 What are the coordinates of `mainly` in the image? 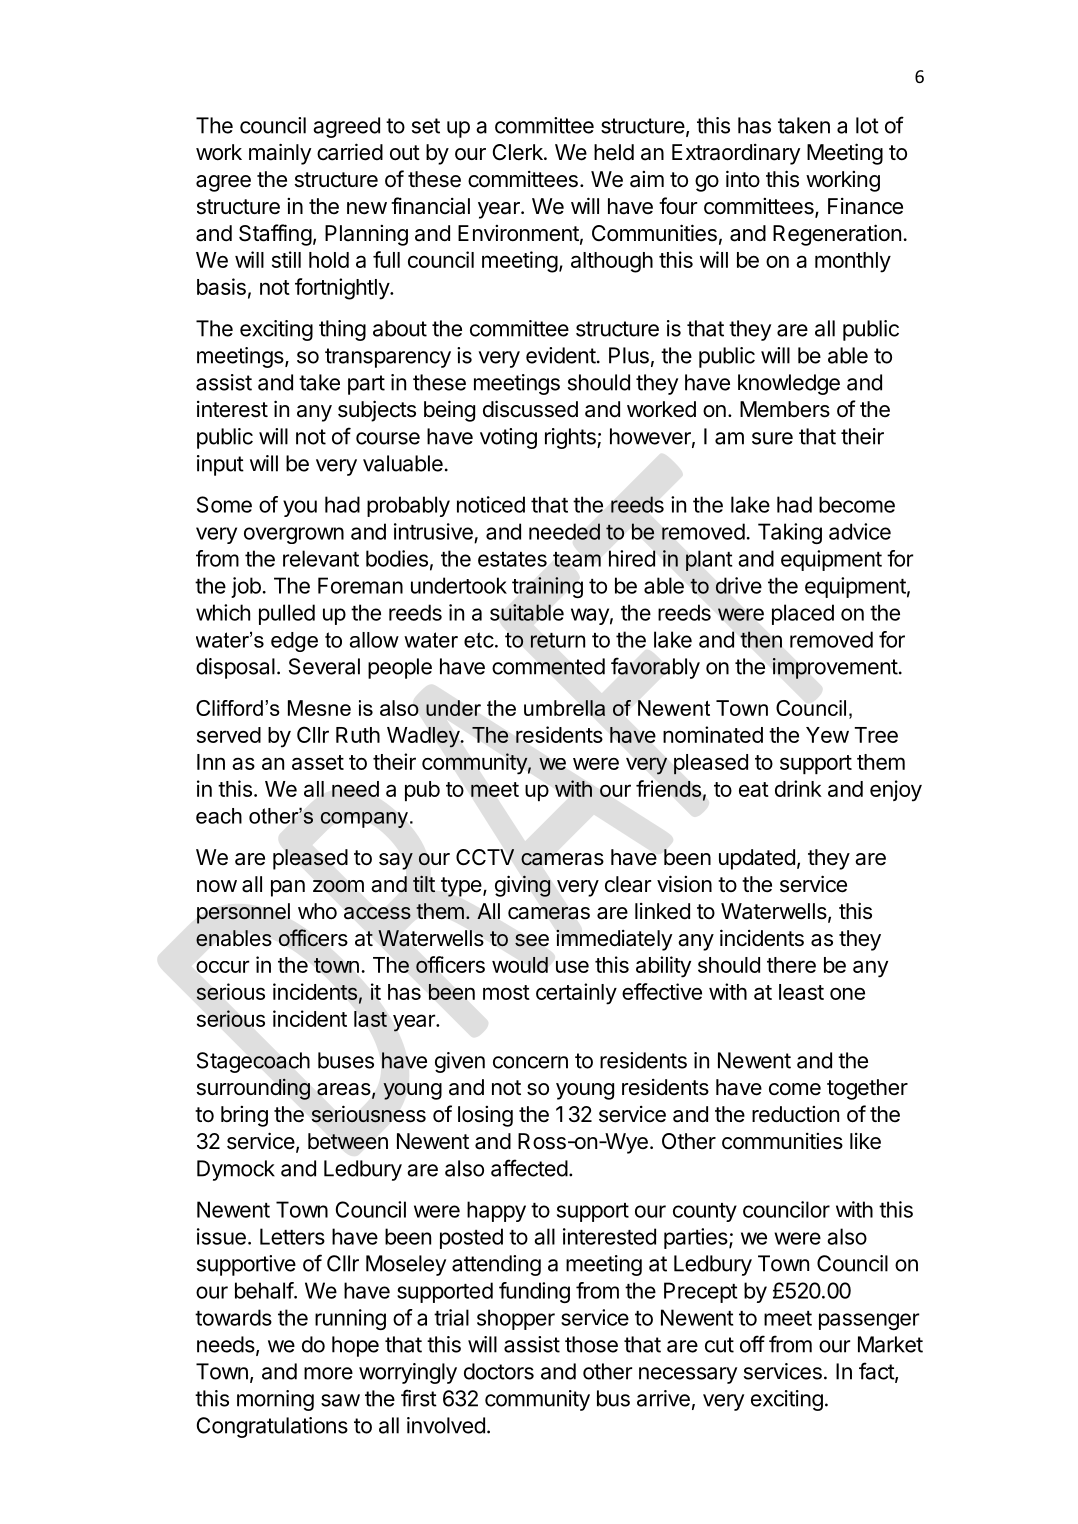 It's located at (280, 154).
